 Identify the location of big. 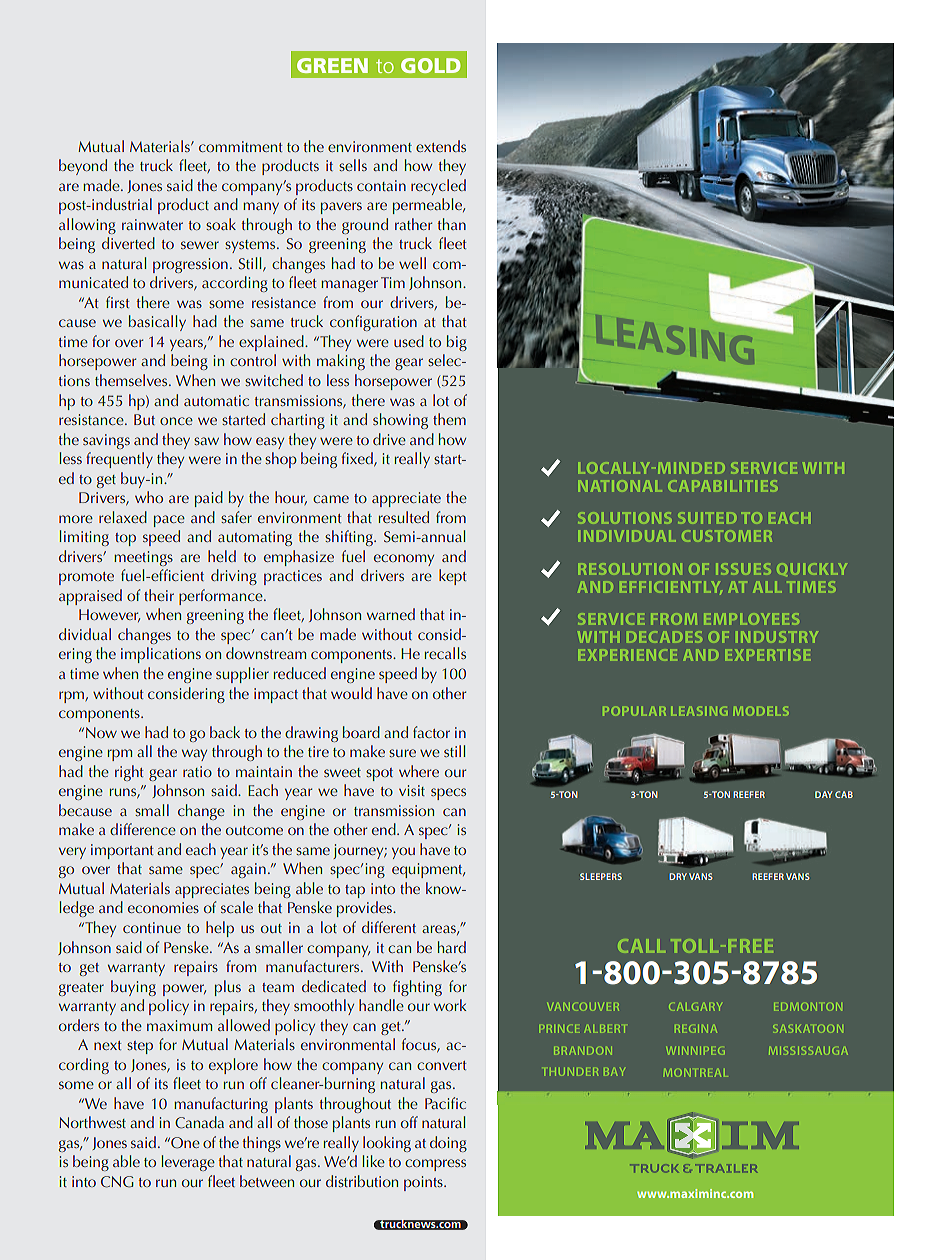
(457, 343).
